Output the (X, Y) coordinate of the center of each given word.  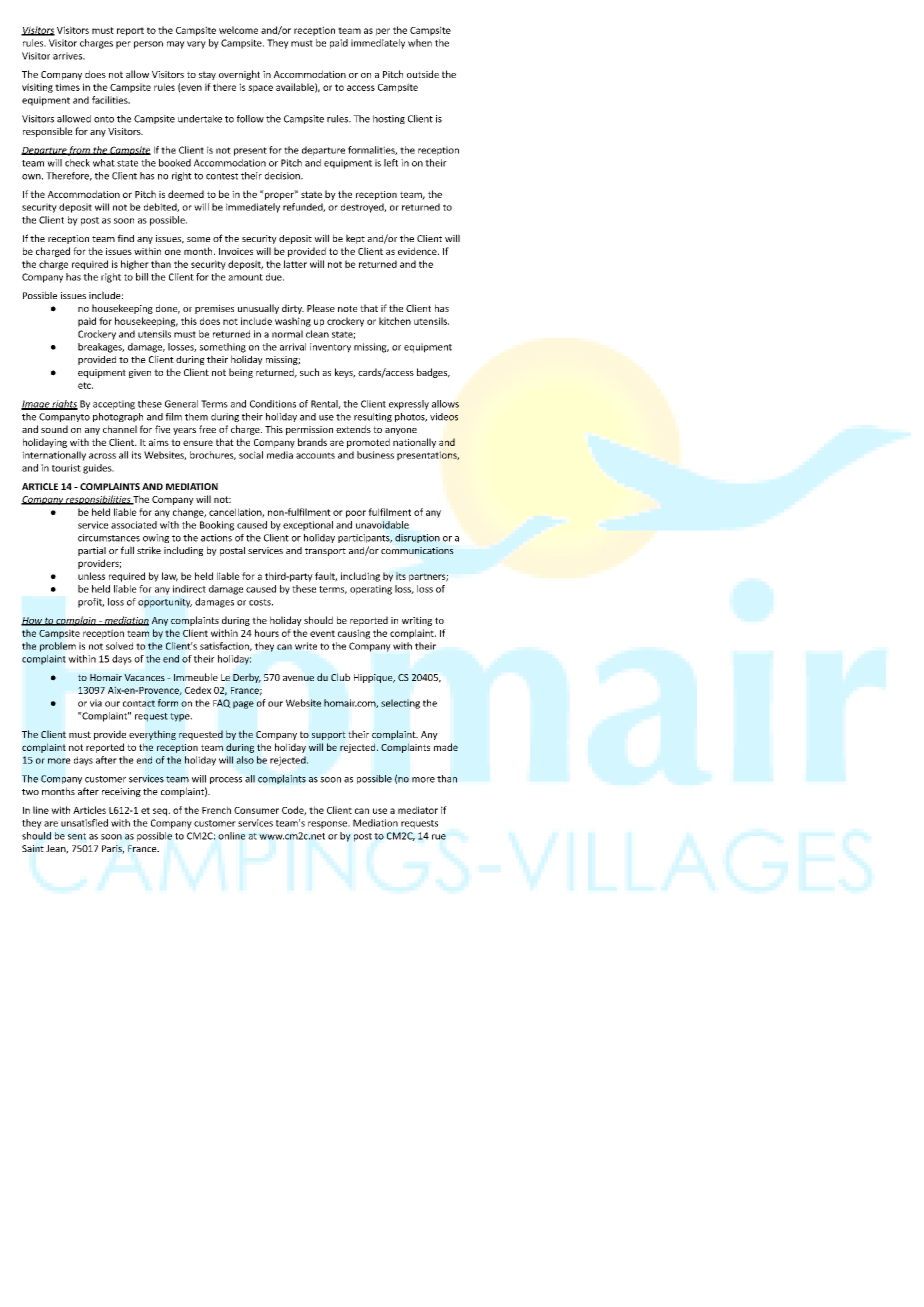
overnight (239, 75)
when (420, 43)
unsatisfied (84, 823)
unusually (258, 309)
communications (417, 550)
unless (91, 576)
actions (216, 538)
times (67, 87)
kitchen (395, 321)
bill (142, 277)
